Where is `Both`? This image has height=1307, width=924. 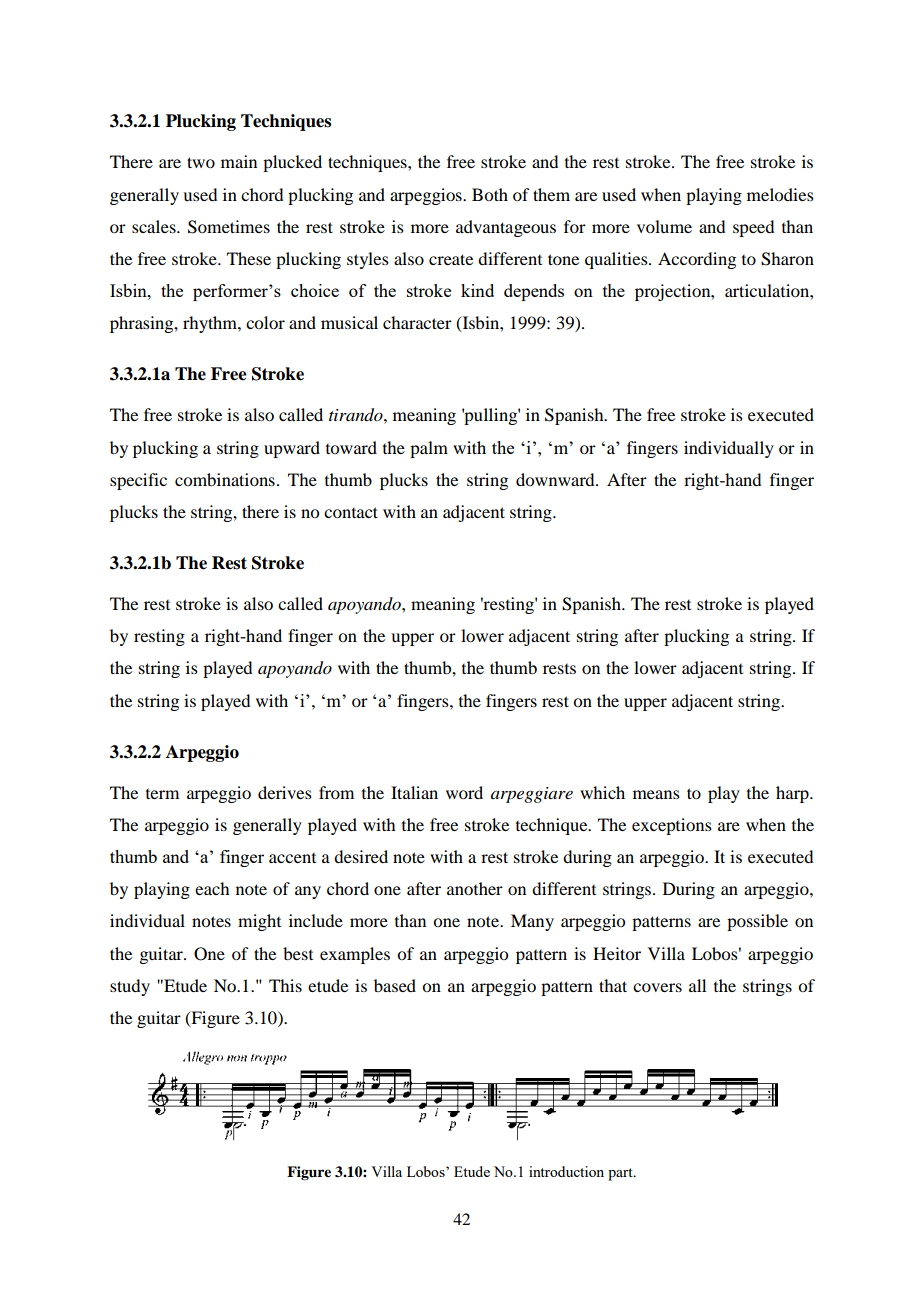 Both is located at coordinates (490, 194).
